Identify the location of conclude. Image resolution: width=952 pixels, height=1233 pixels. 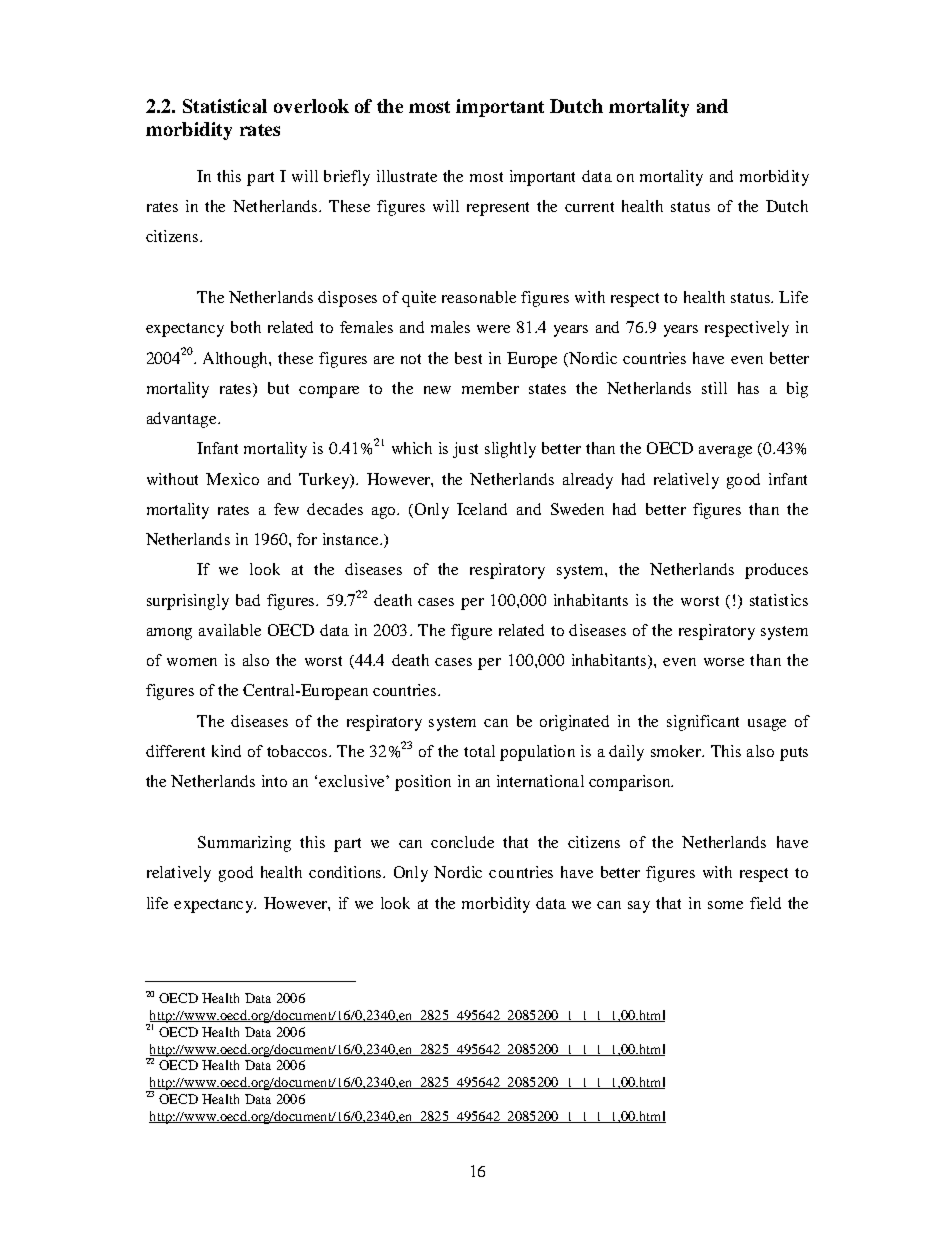
(462, 842).
